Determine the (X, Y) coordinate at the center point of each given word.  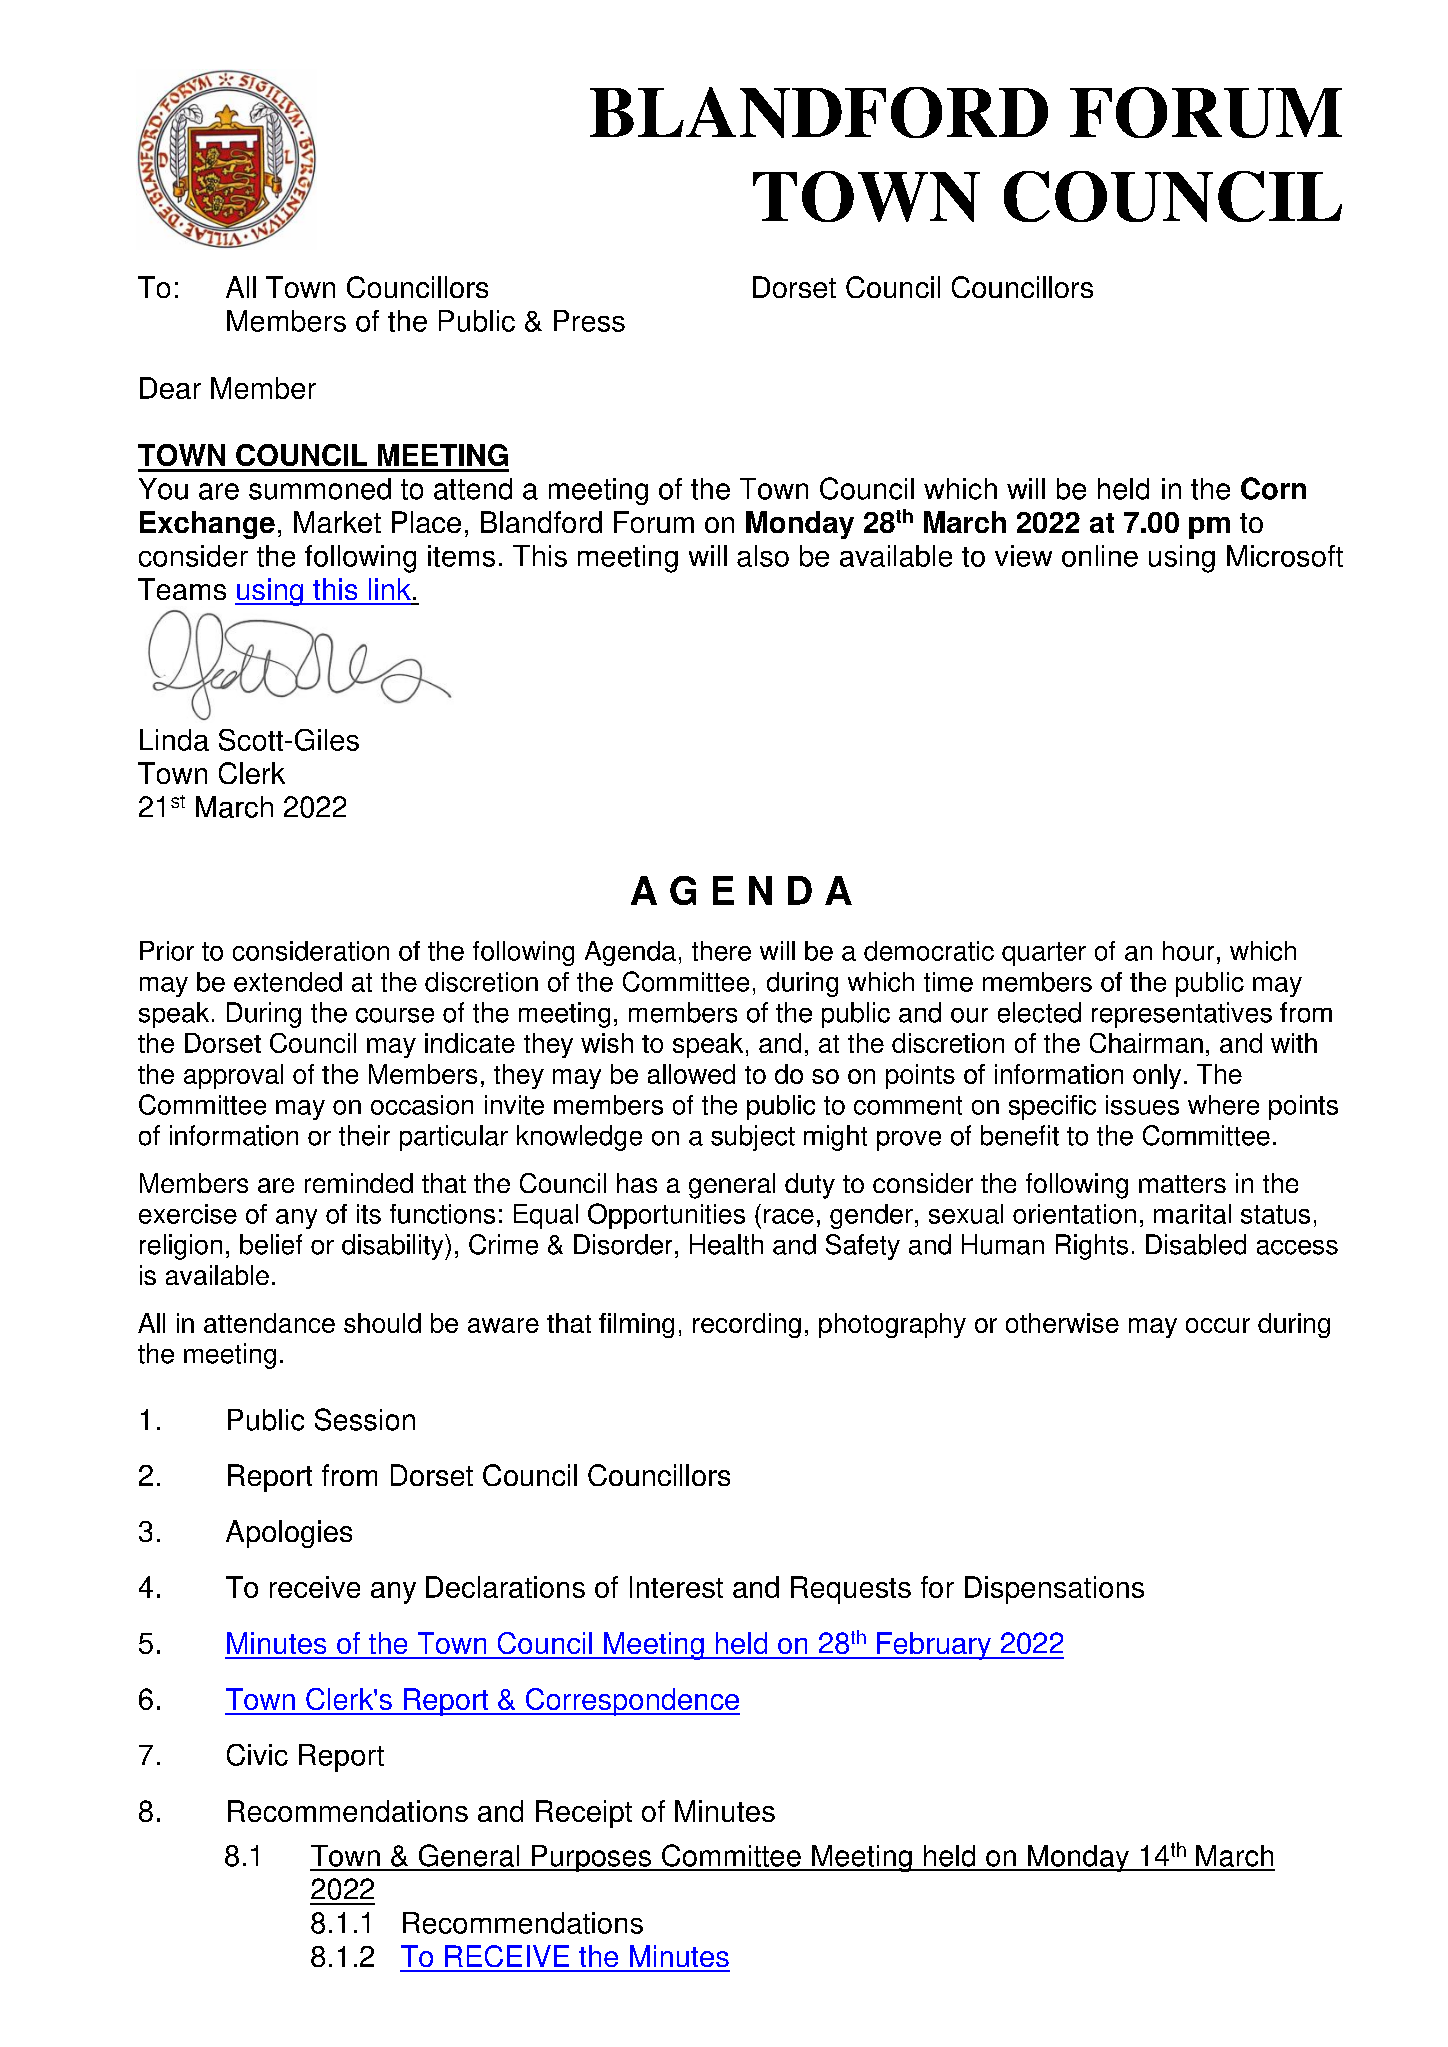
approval (233, 1076)
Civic (257, 1755)
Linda (174, 740)
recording (747, 1325)
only (1157, 1076)
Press (589, 321)
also (763, 556)
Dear (170, 388)
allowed (691, 1074)
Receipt (584, 1814)
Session (365, 1419)
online (1100, 556)
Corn (1273, 488)
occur (1218, 1325)
